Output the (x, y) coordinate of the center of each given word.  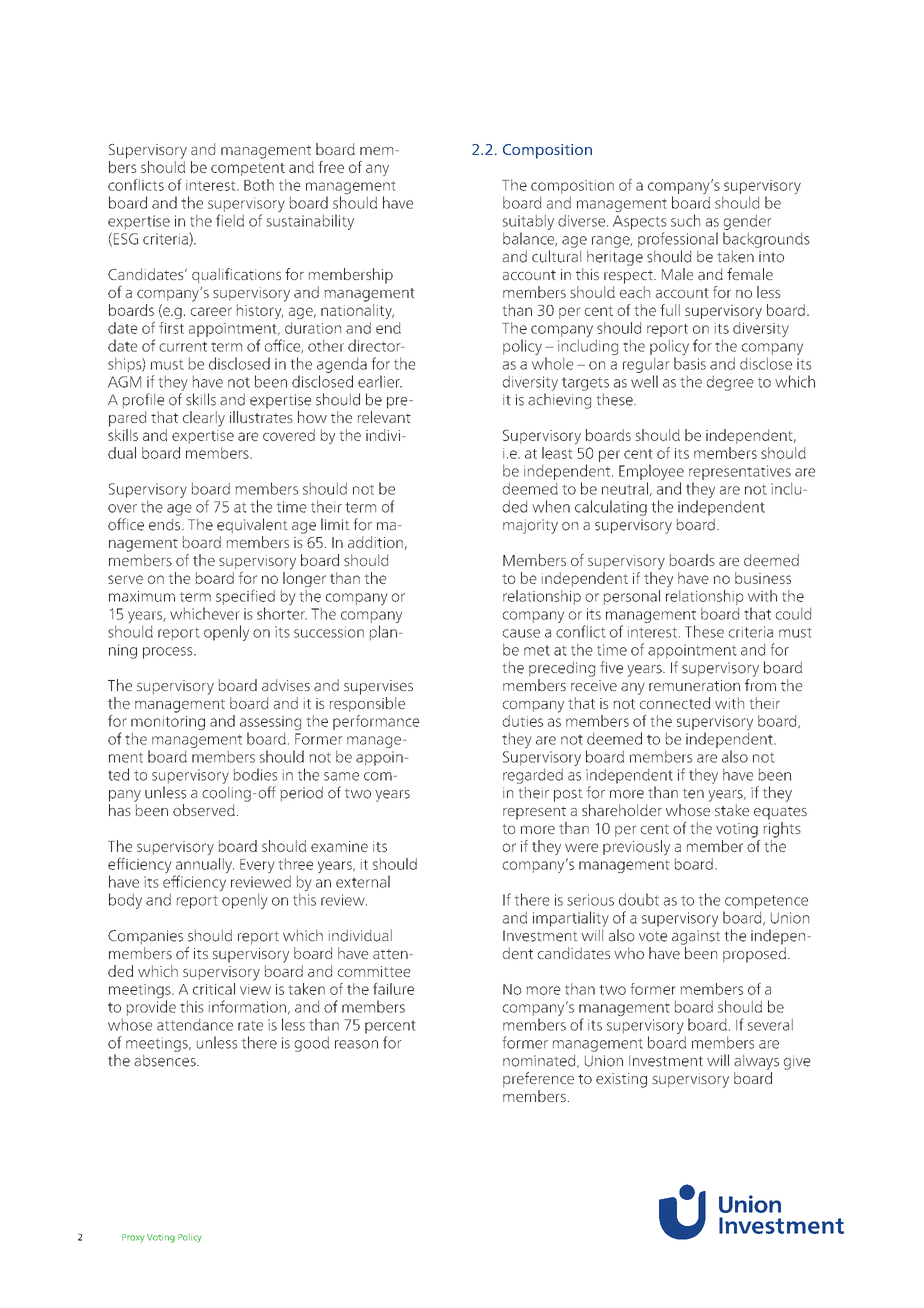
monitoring (168, 724)
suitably (528, 222)
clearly (204, 419)
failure (393, 989)
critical (214, 989)
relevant (384, 417)
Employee (651, 472)
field (230, 220)
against (696, 937)
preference (538, 1080)
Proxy (133, 1238)
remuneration (694, 685)
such (685, 220)
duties (523, 721)
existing (621, 1080)
